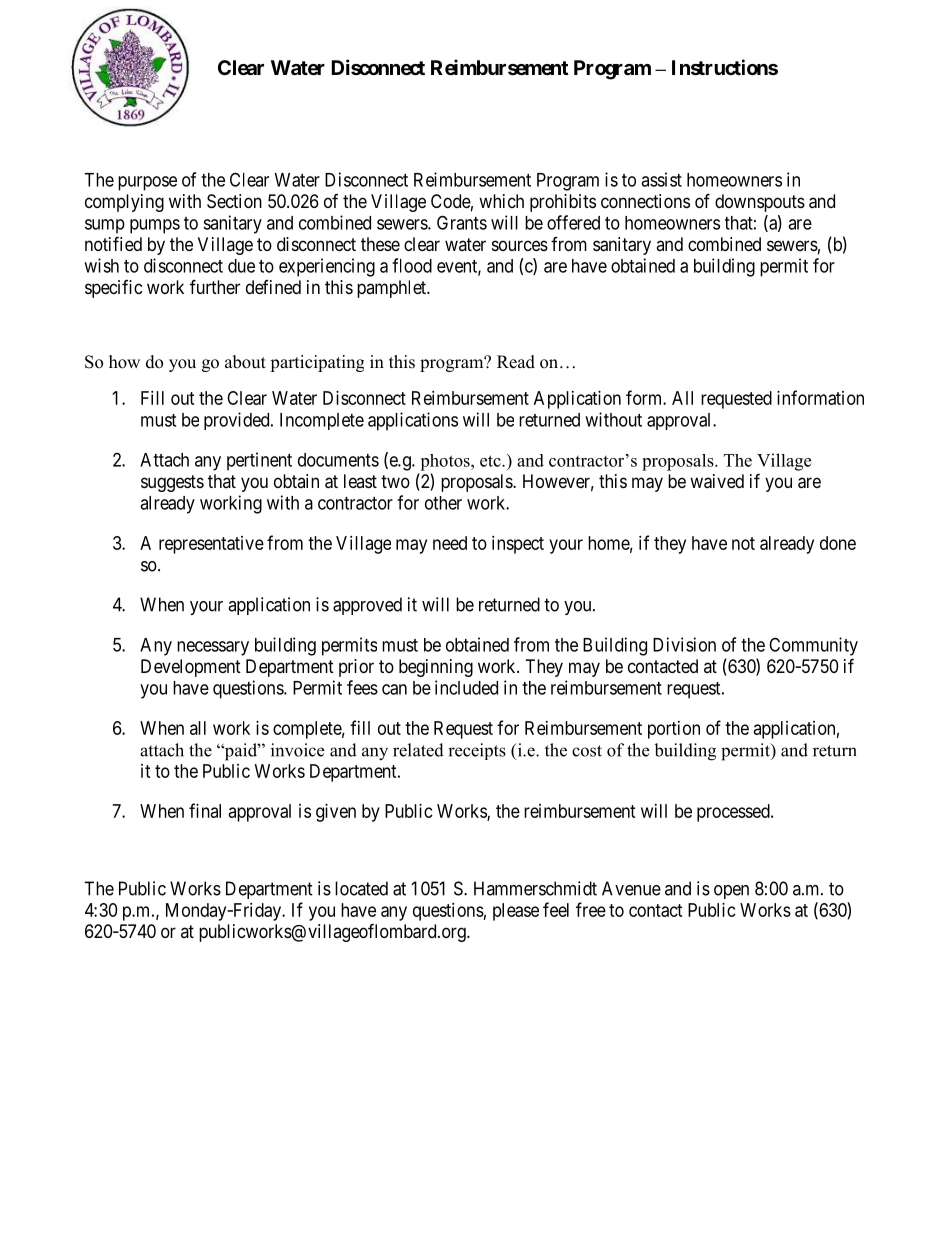 The height and width of the screenshot is (1233, 952). Describe the element at coordinates (234, 201) in the screenshot. I see `Section` at that location.
